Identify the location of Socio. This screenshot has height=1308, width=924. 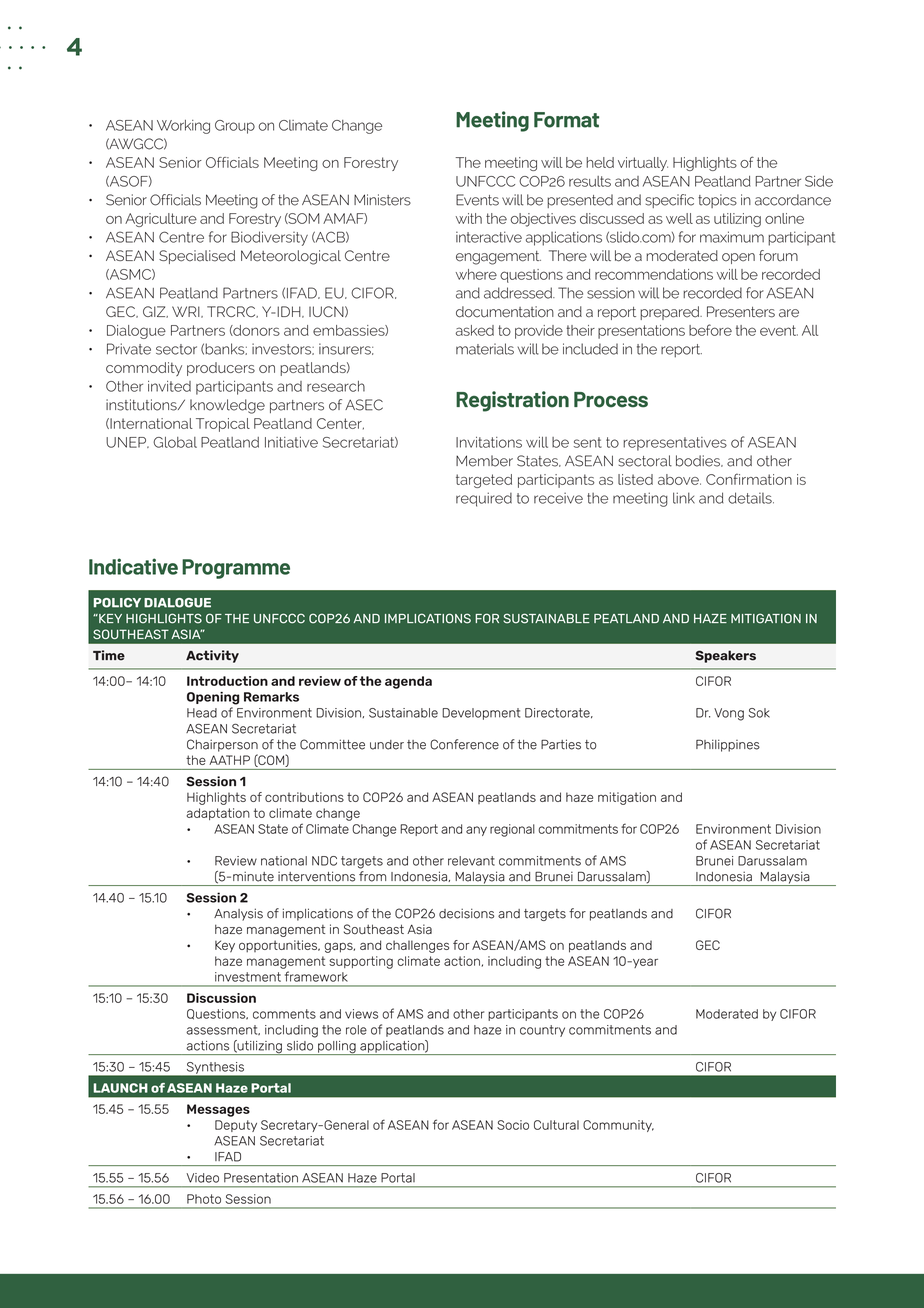
(513, 1125).
